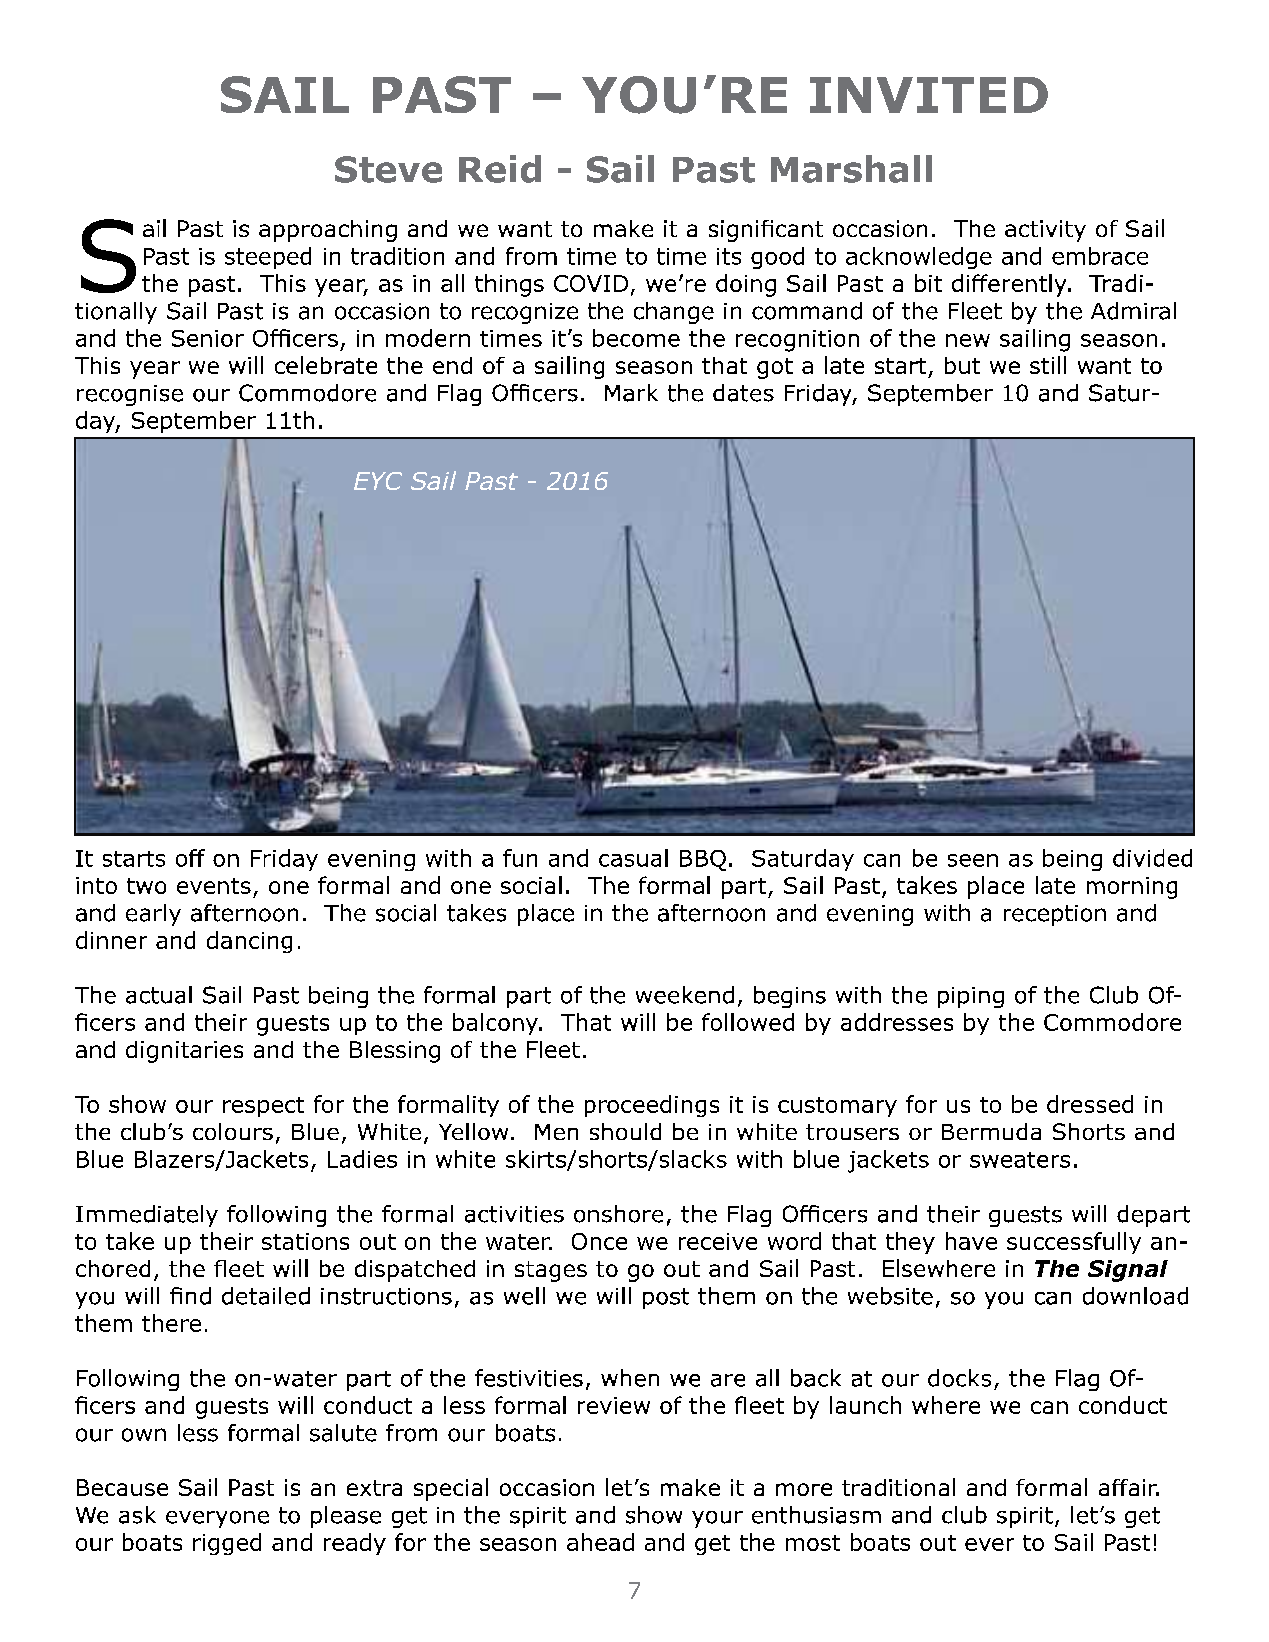 The image size is (1269, 1642). Describe the element at coordinates (1055, 915) in the page. I see `reception` at that location.
